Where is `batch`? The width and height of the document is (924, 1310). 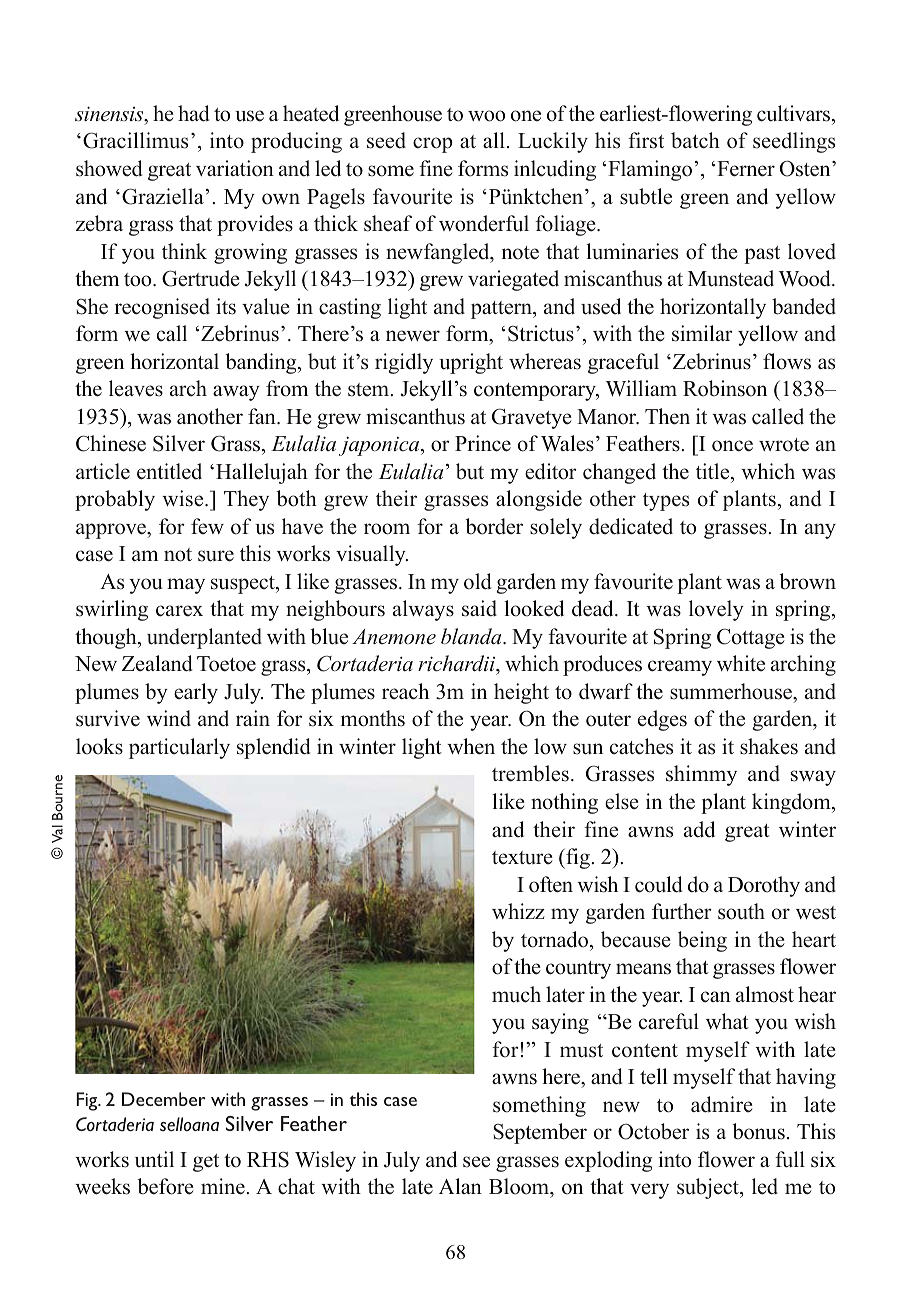 batch is located at coordinates (695, 140).
